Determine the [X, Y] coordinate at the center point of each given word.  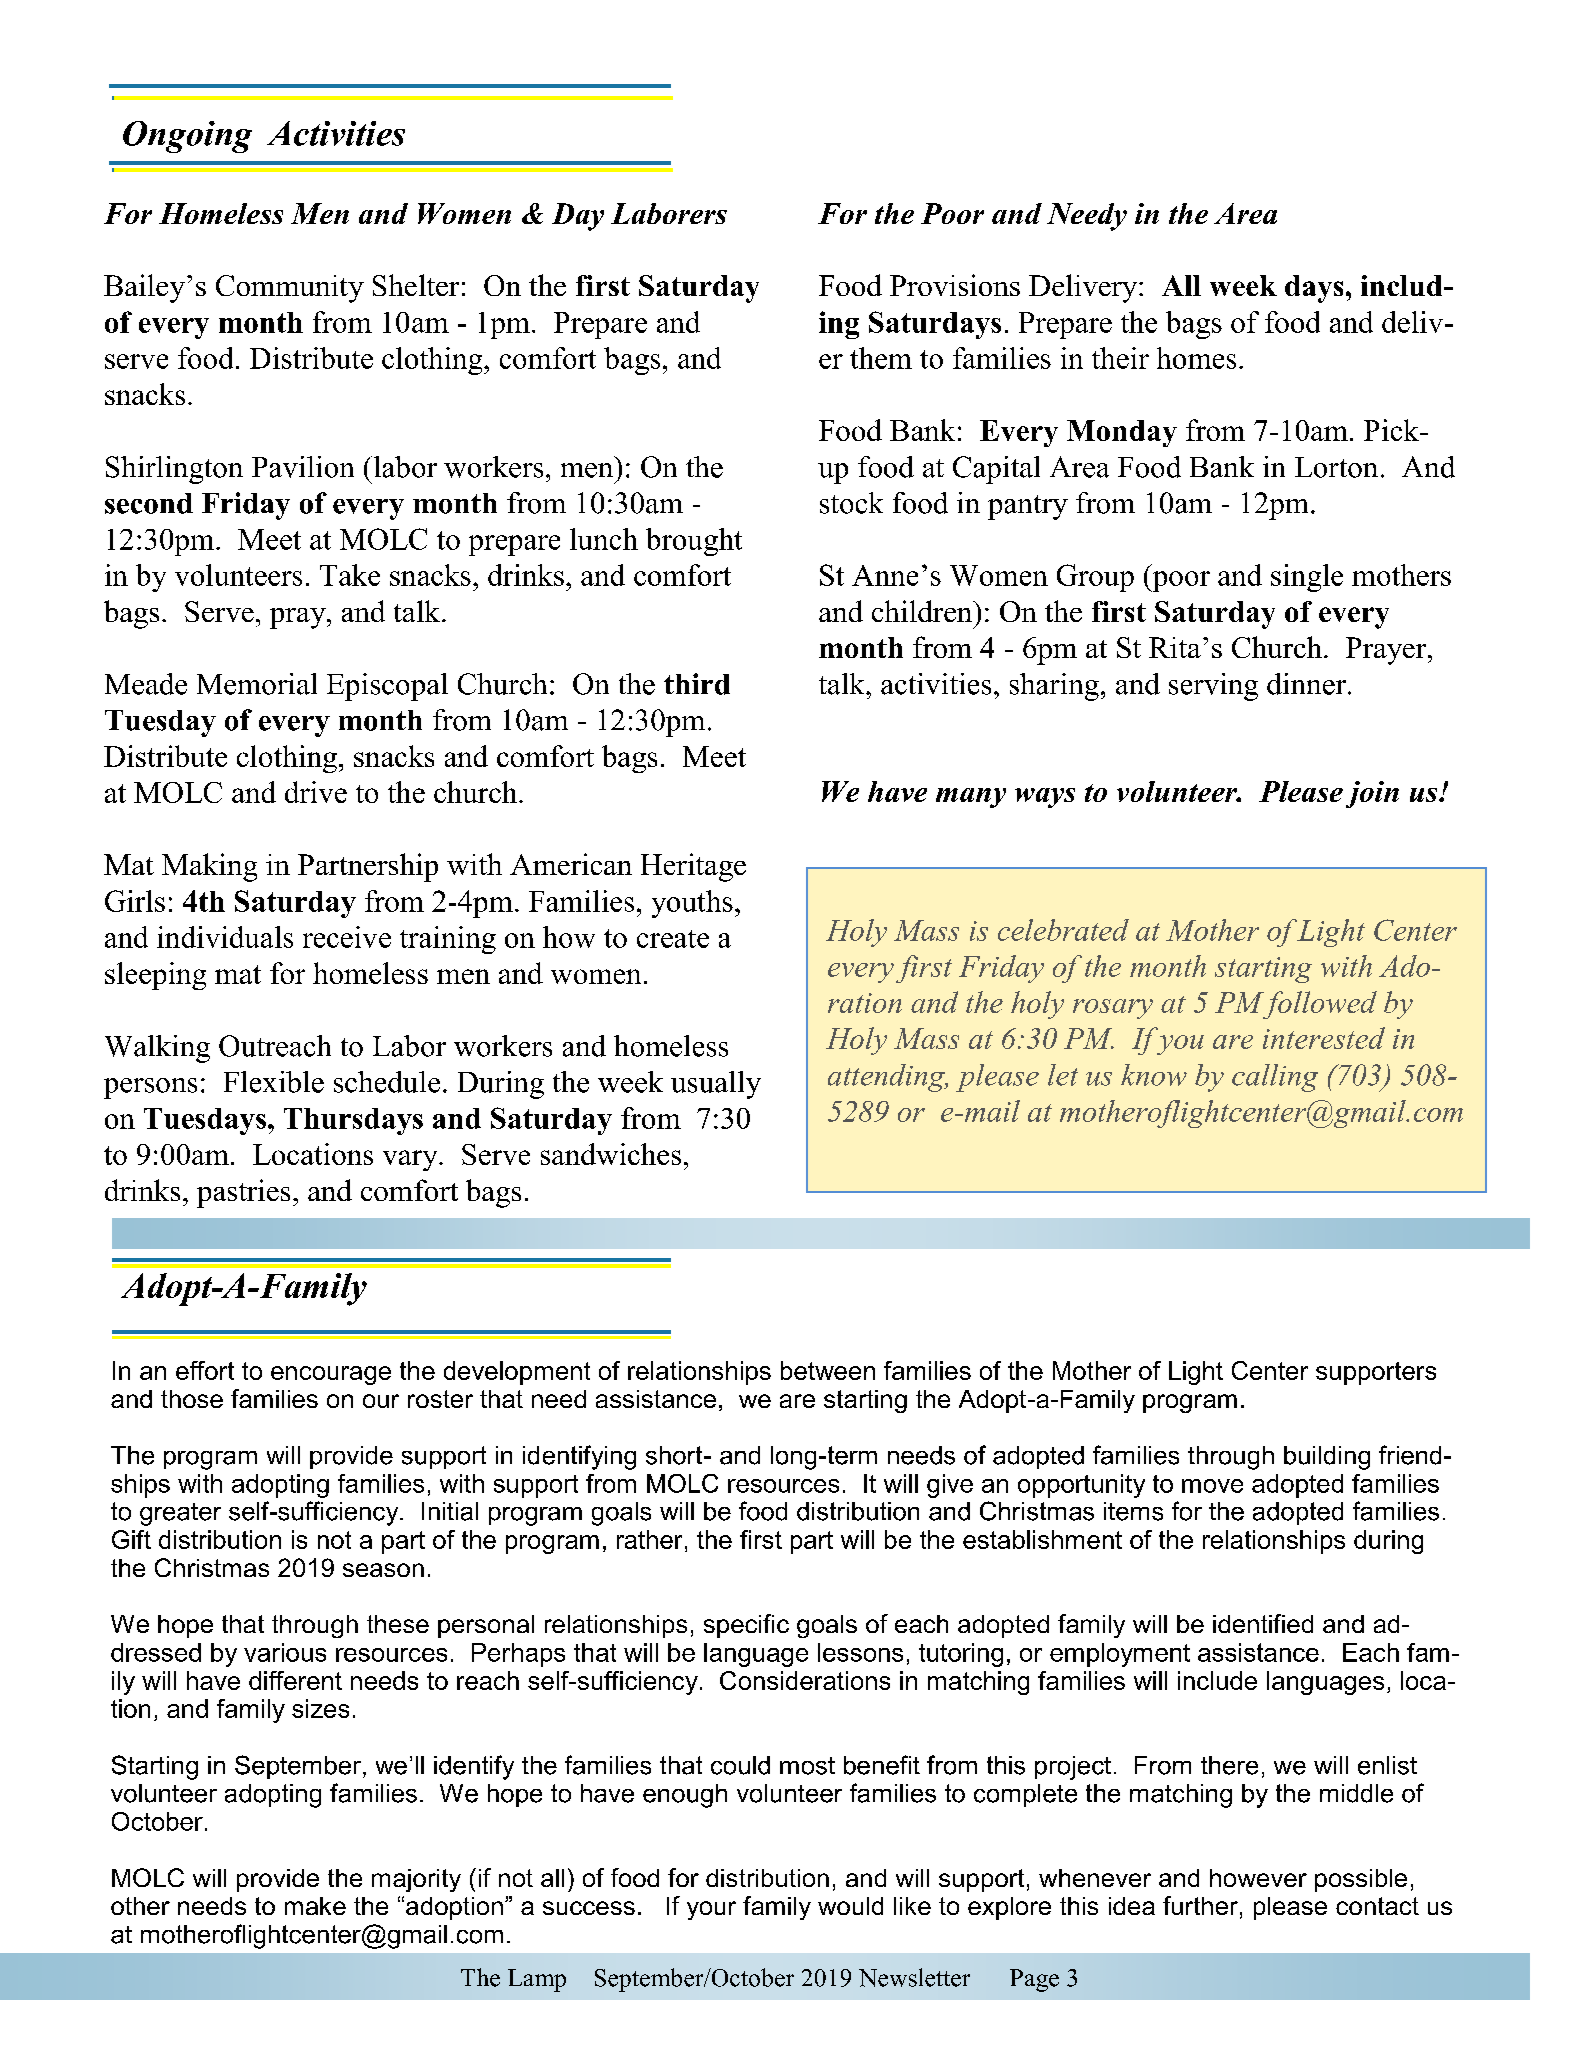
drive [316, 792]
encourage [331, 1375]
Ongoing [187, 137]
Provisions [955, 285]
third [697, 684]
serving [1213, 687]
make [315, 1906]
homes [1196, 358]
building [1327, 1458]
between [828, 1370]
